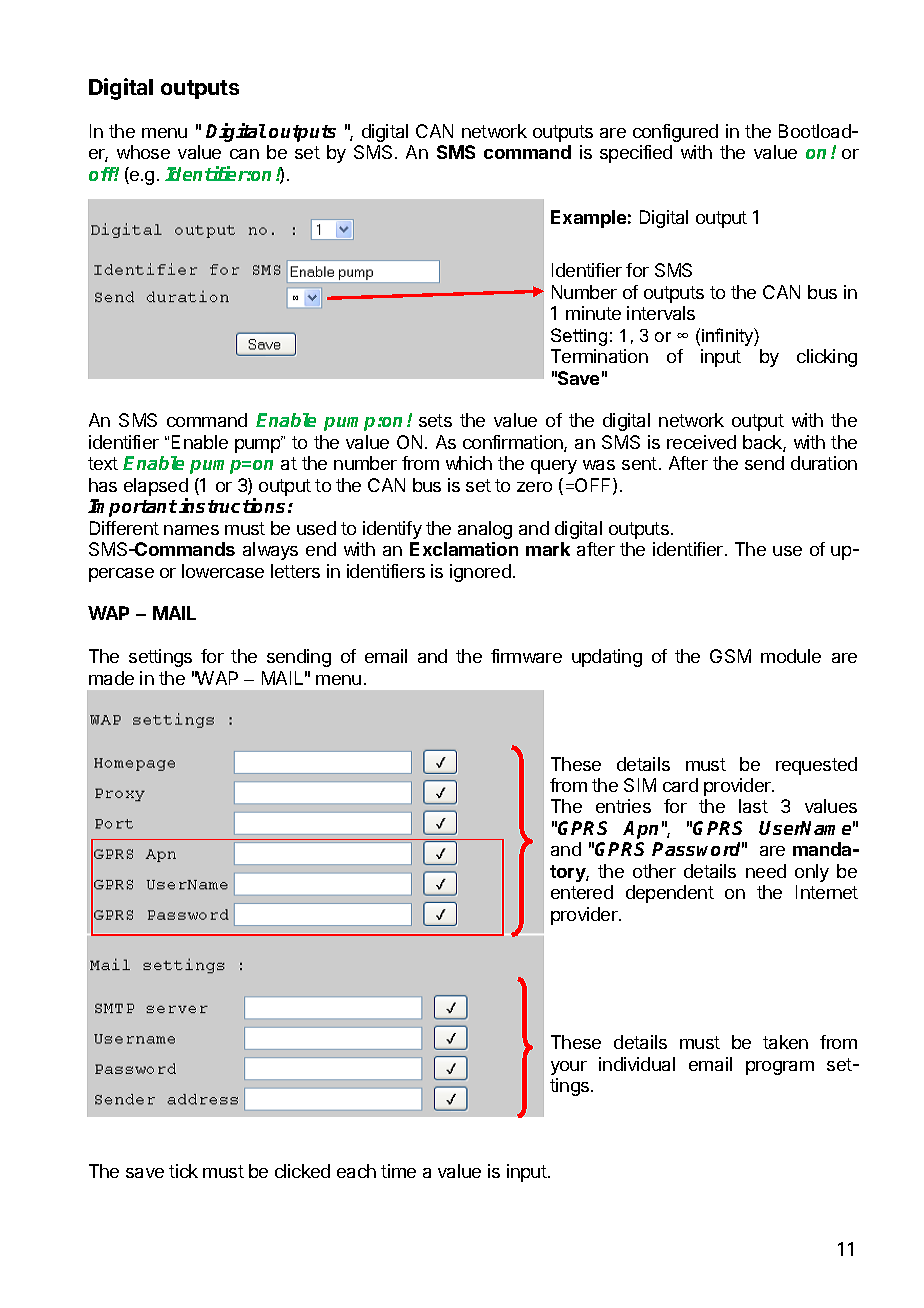  What do you see at coordinates (780, 1068) in the image?
I see `program` at bounding box center [780, 1068].
